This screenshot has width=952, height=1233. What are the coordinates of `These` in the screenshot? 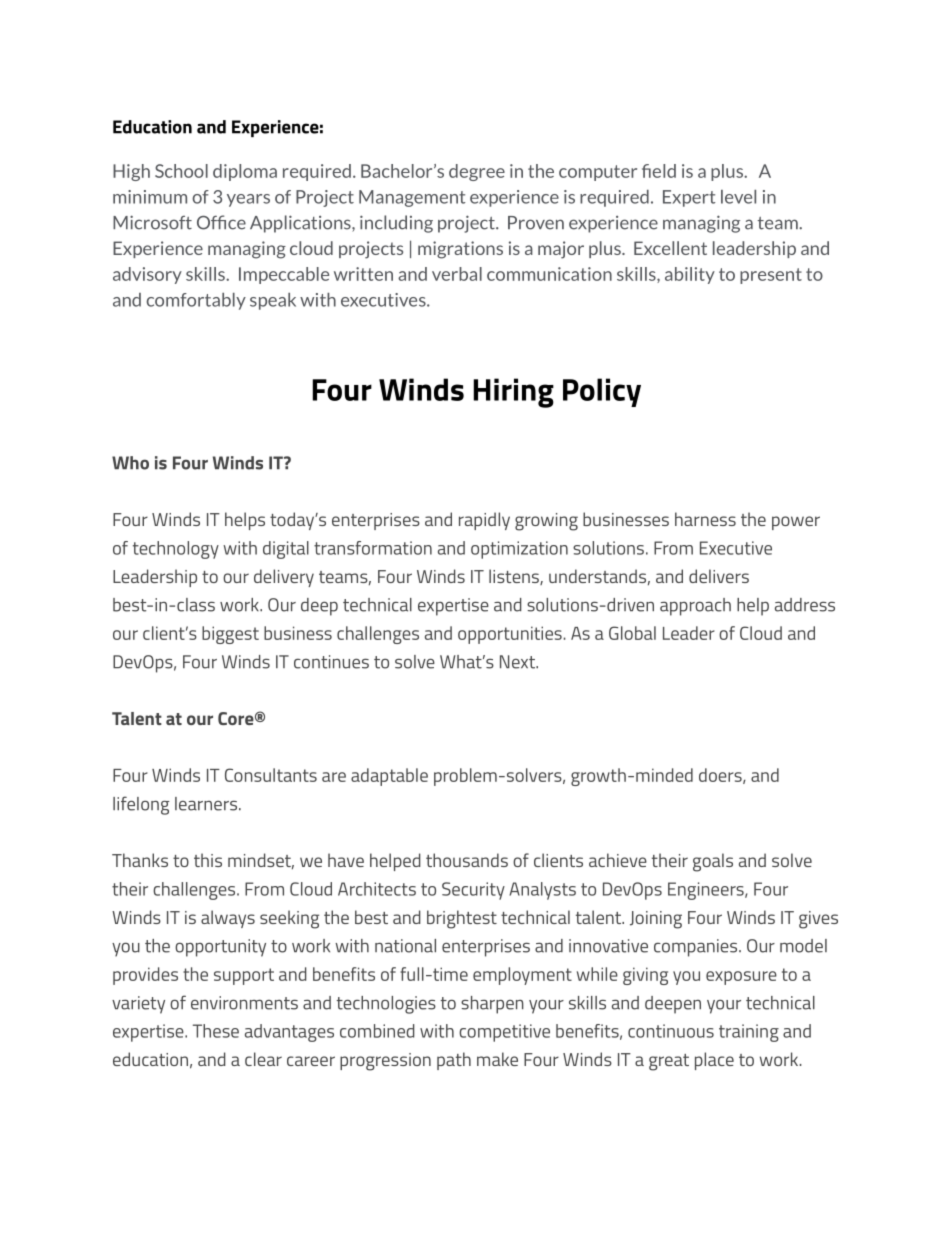 It's located at (216, 1031).
